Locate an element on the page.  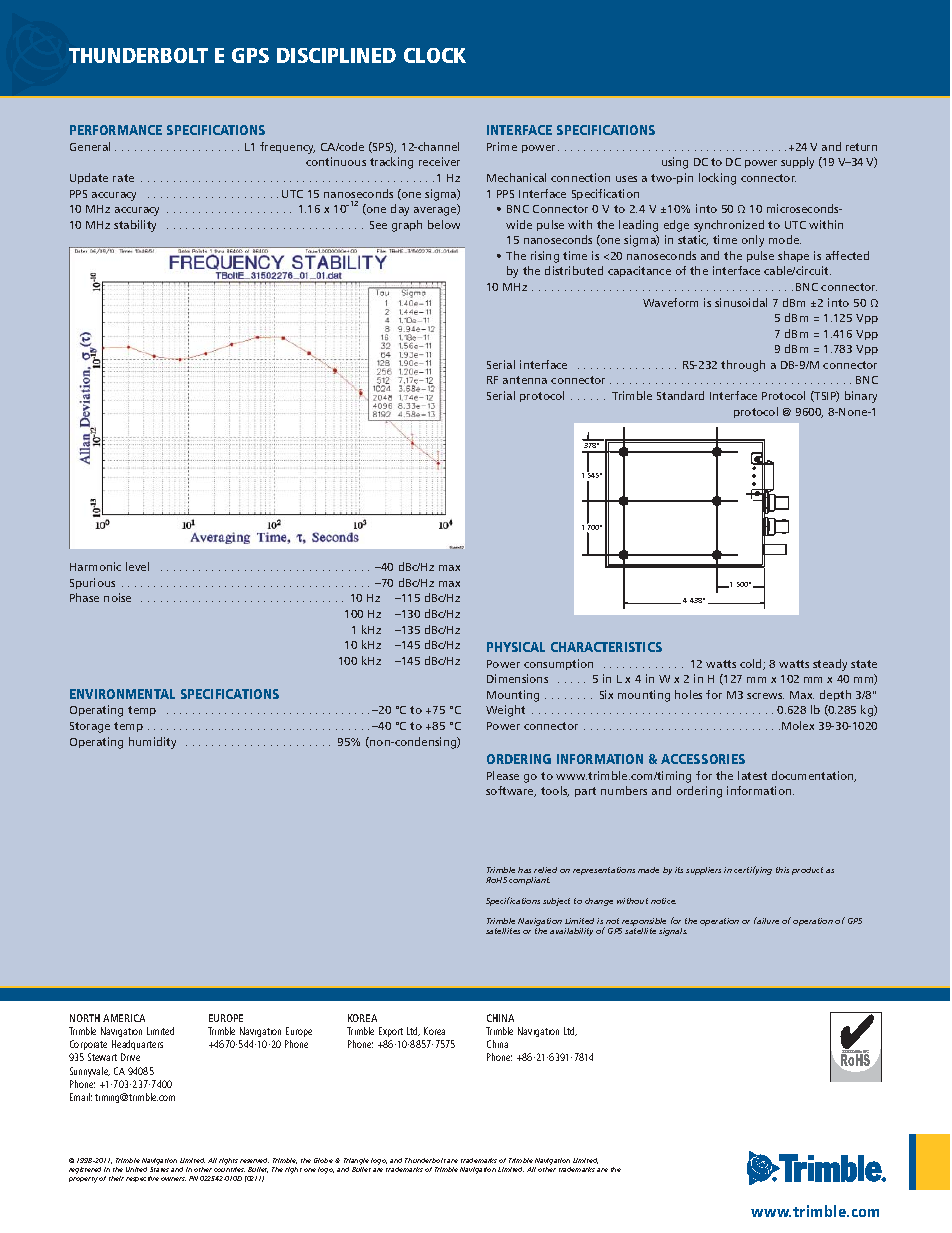
antenna is located at coordinates (525, 380).
